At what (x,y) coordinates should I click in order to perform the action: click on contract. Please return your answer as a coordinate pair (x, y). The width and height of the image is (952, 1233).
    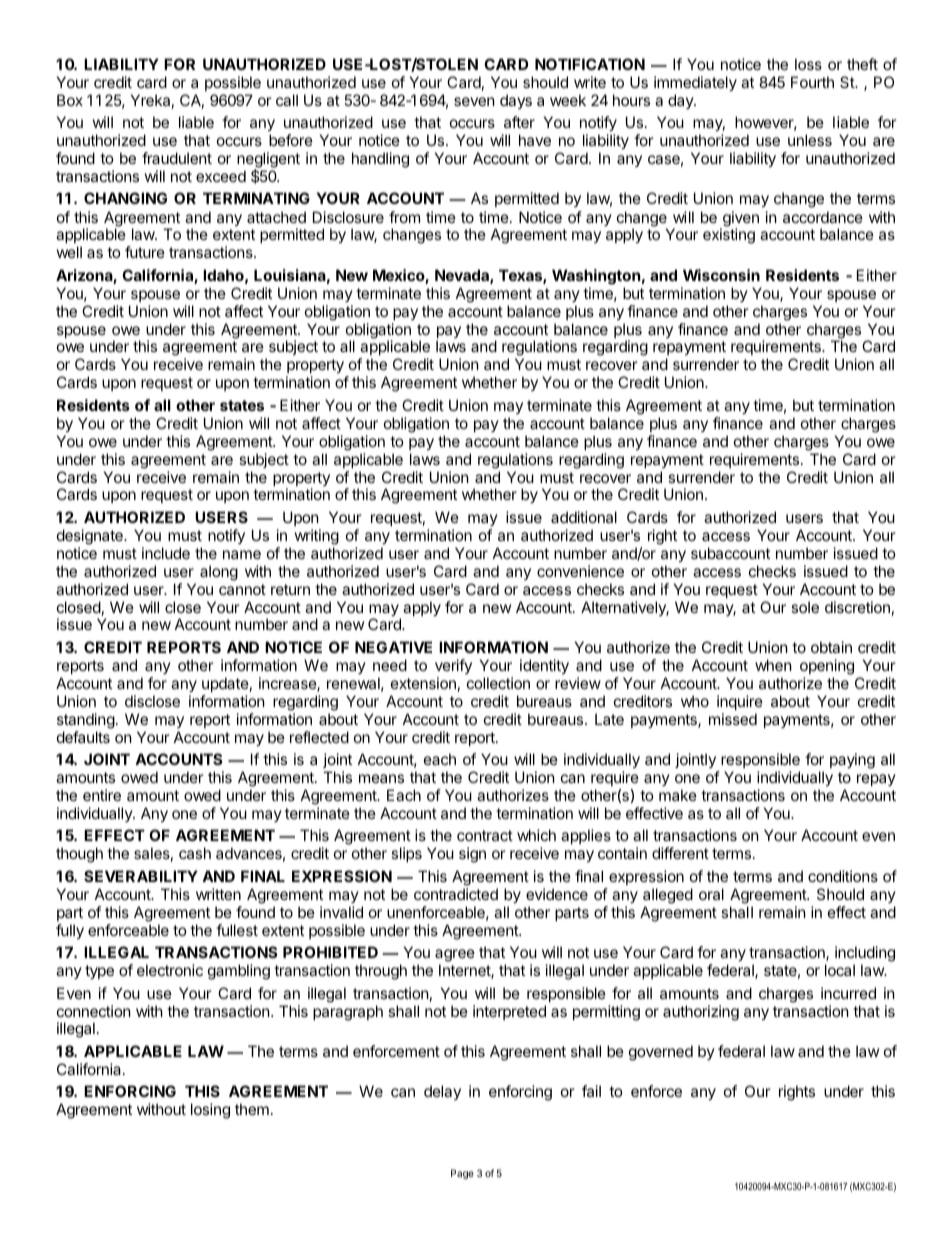
    Looking at the image, I should click on (485, 835).
